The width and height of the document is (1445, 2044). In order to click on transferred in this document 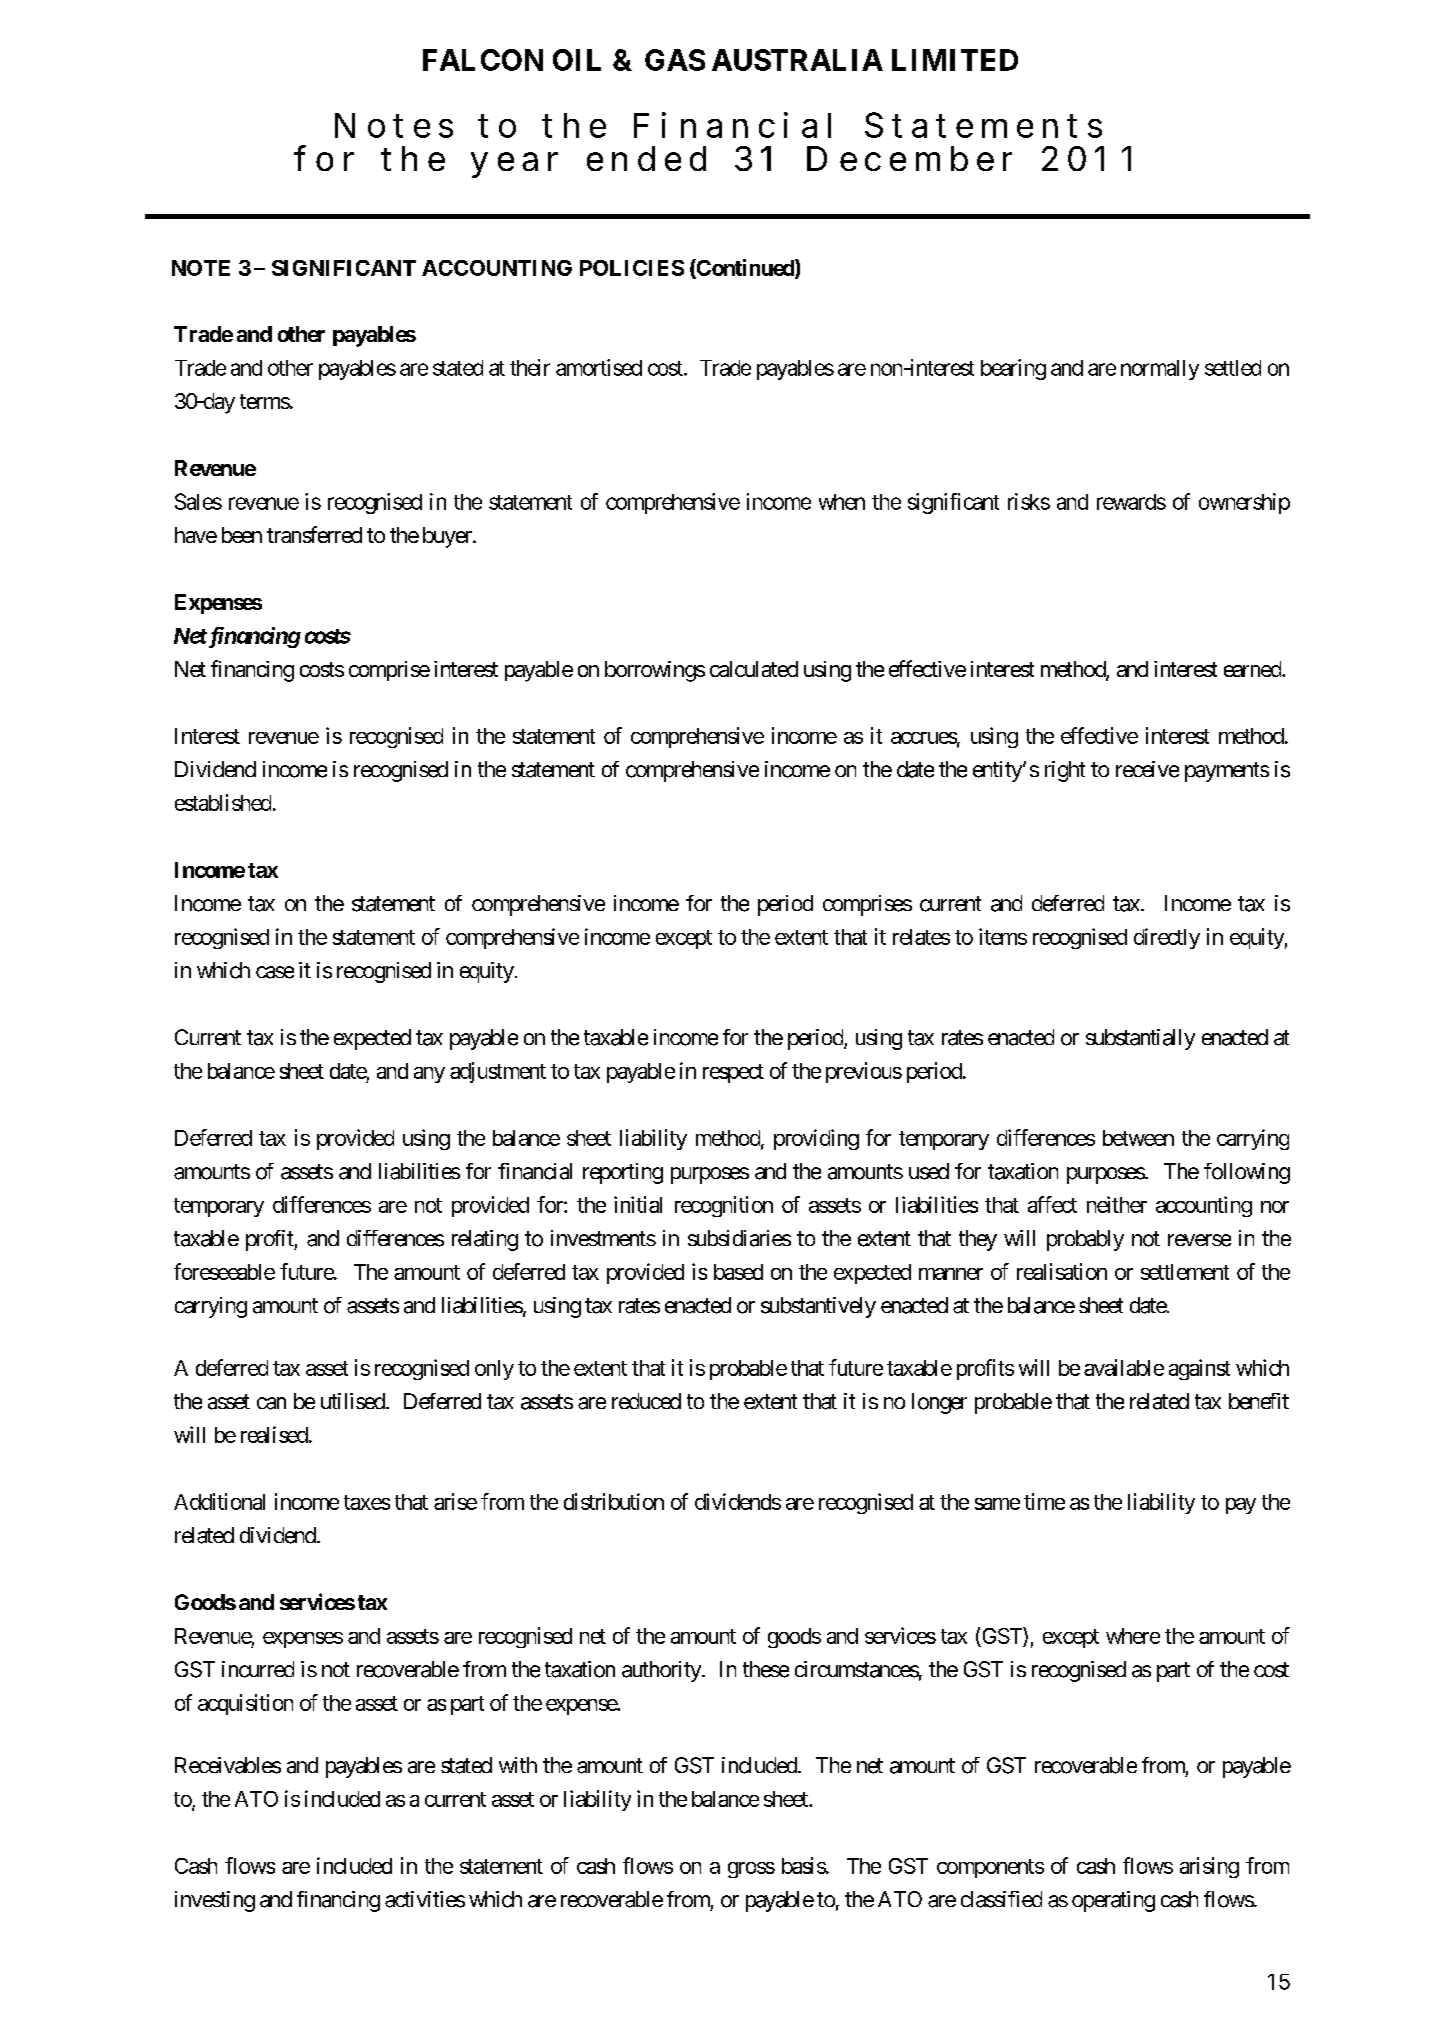, I will do `click(314, 534)`.
